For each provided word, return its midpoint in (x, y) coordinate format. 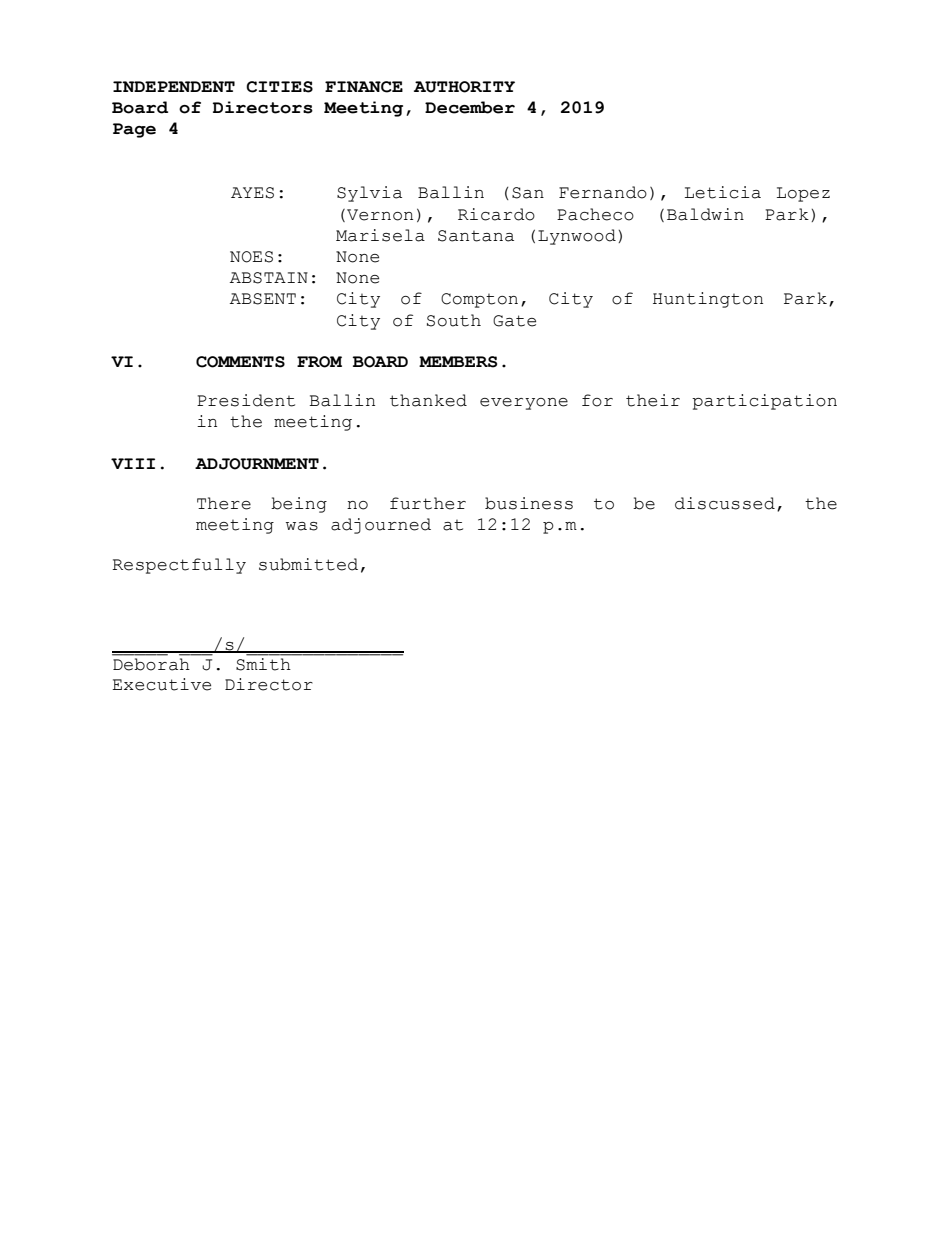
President (246, 400)
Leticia (723, 192)
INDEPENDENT (174, 86)
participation (764, 402)
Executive (161, 684)
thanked (428, 400)
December (470, 107)
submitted (308, 564)
